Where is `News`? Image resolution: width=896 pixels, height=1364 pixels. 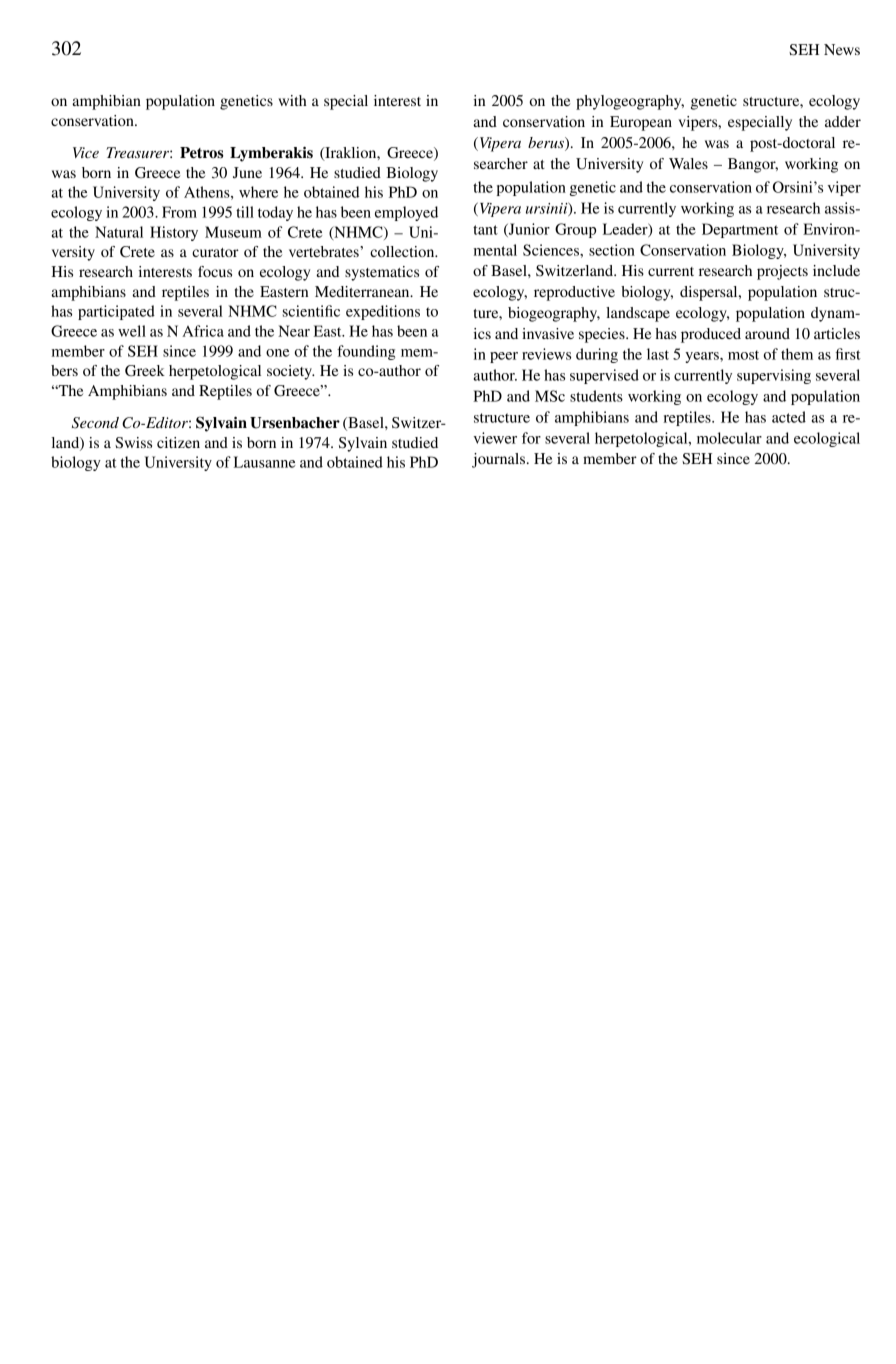 News is located at coordinates (842, 49).
